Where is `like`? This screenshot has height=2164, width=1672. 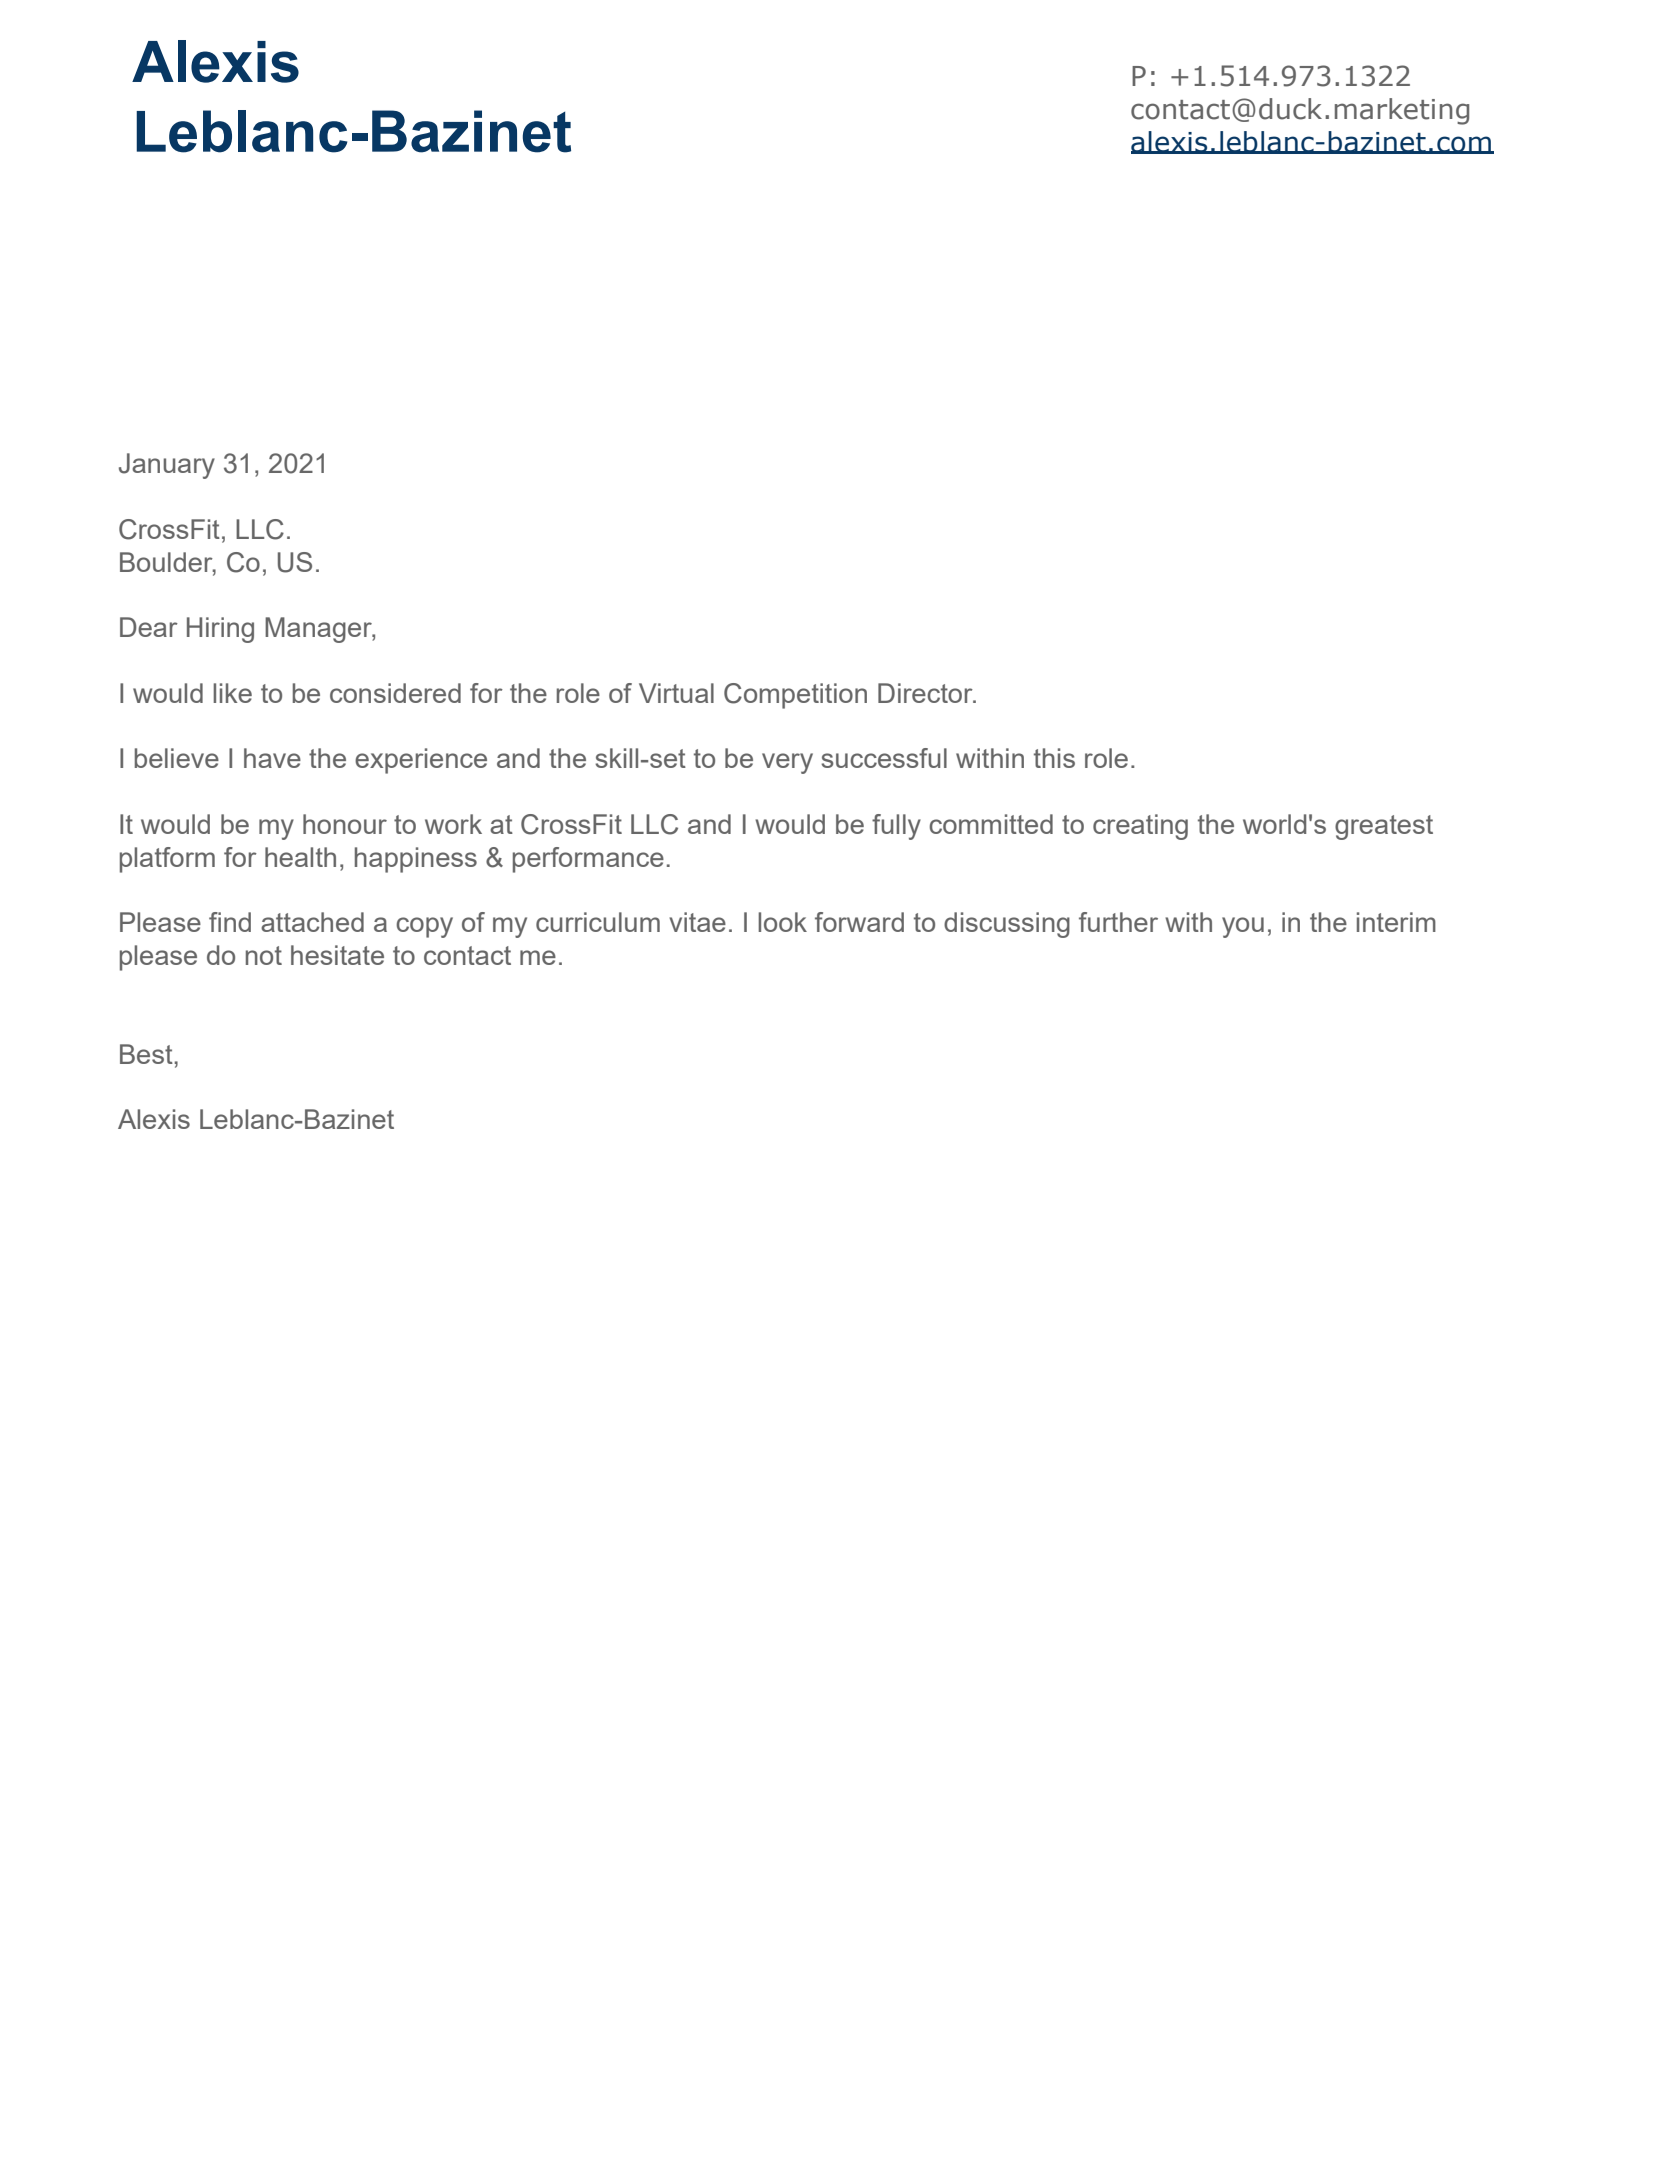
like is located at coordinates (232, 693).
